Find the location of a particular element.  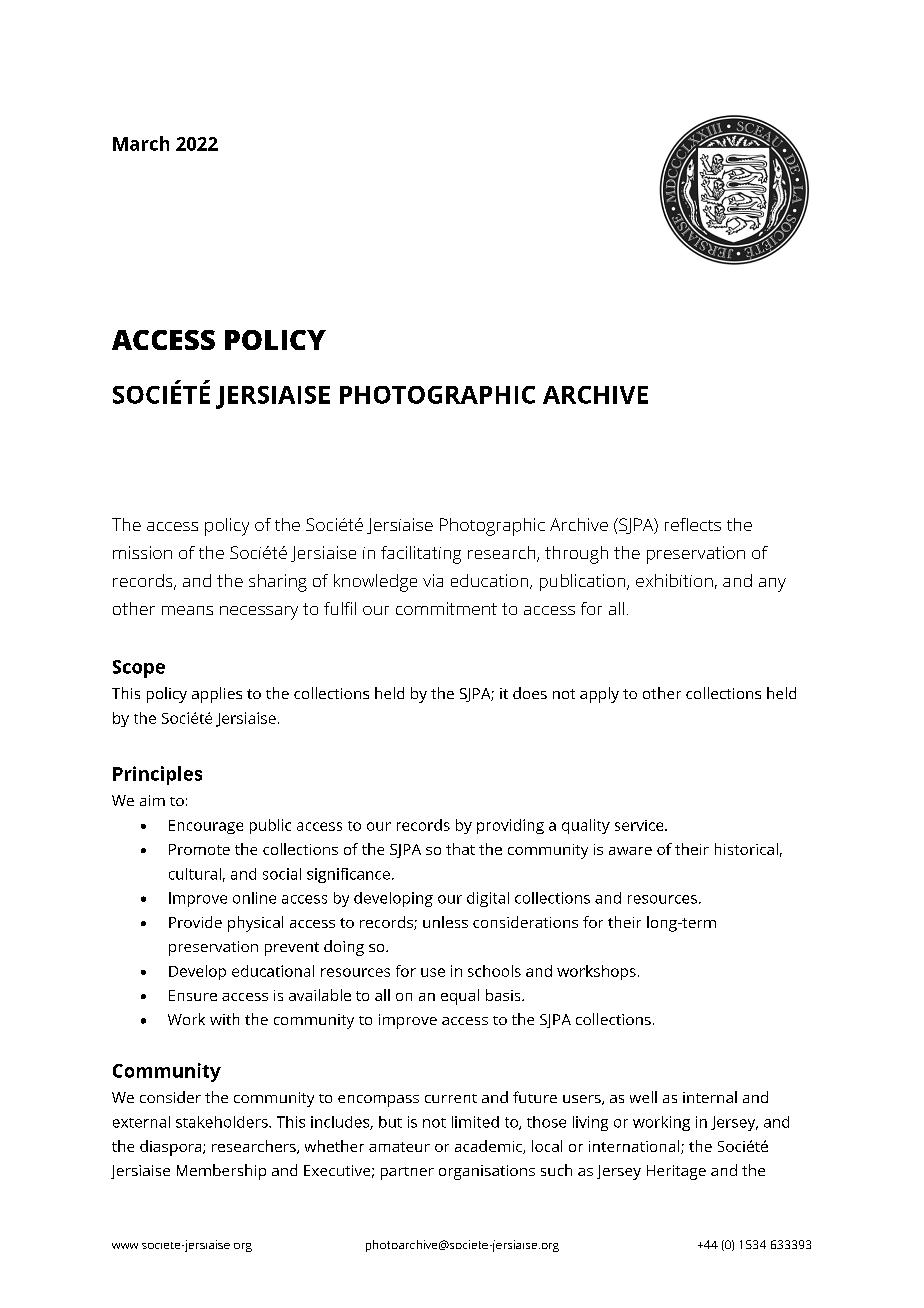

stakeholders is located at coordinates (223, 1122).
